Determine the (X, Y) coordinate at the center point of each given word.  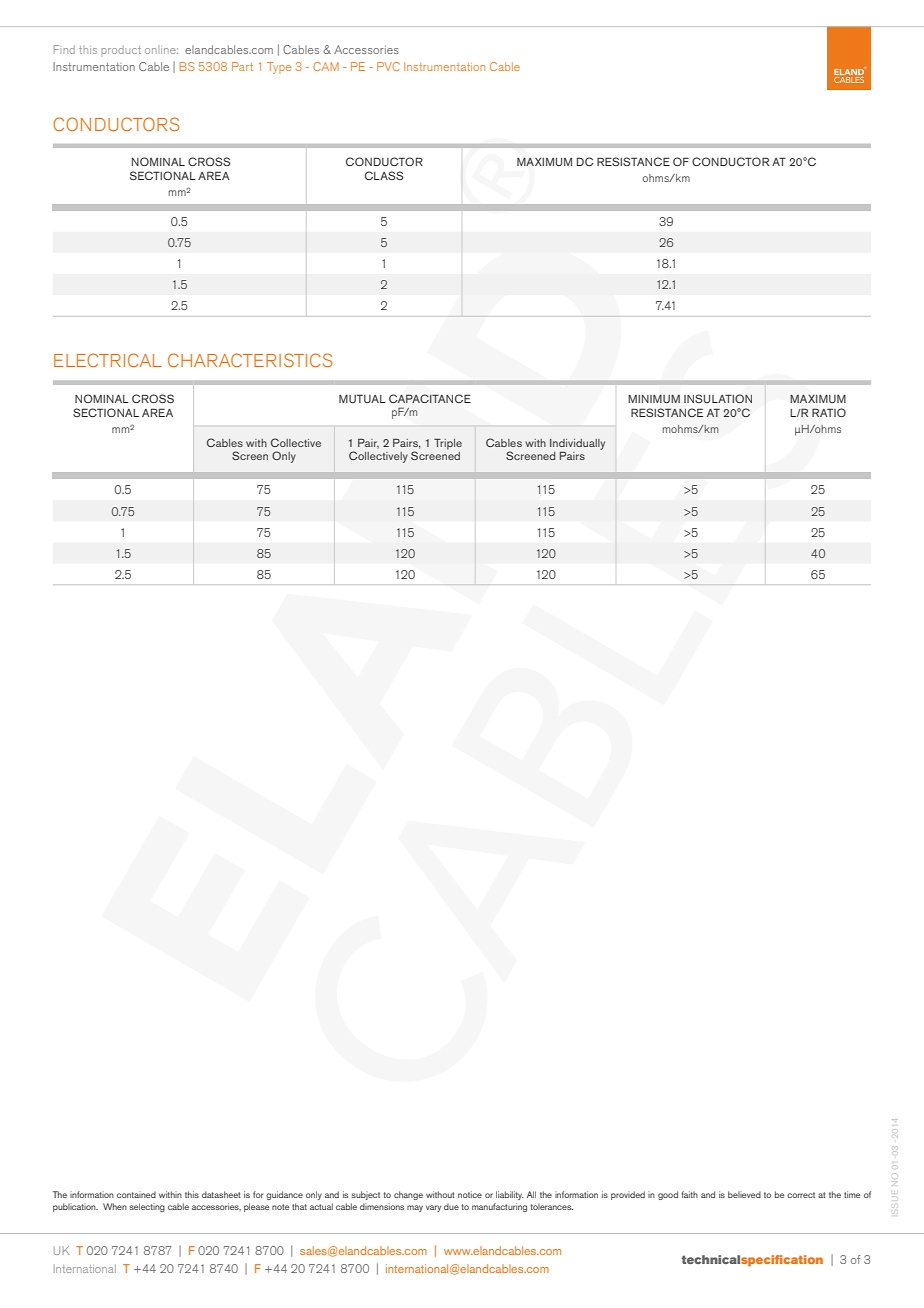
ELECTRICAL (108, 360)
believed (744, 1194)
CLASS (384, 175)
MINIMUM (654, 399)
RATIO (829, 412)
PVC (388, 66)
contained (136, 1194)
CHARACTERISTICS (250, 360)
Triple (448, 444)
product (121, 50)
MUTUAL (362, 398)
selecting (147, 1207)
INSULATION (718, 398)
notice (470, 1194)
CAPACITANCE (430, 398)
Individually (577, 445)
